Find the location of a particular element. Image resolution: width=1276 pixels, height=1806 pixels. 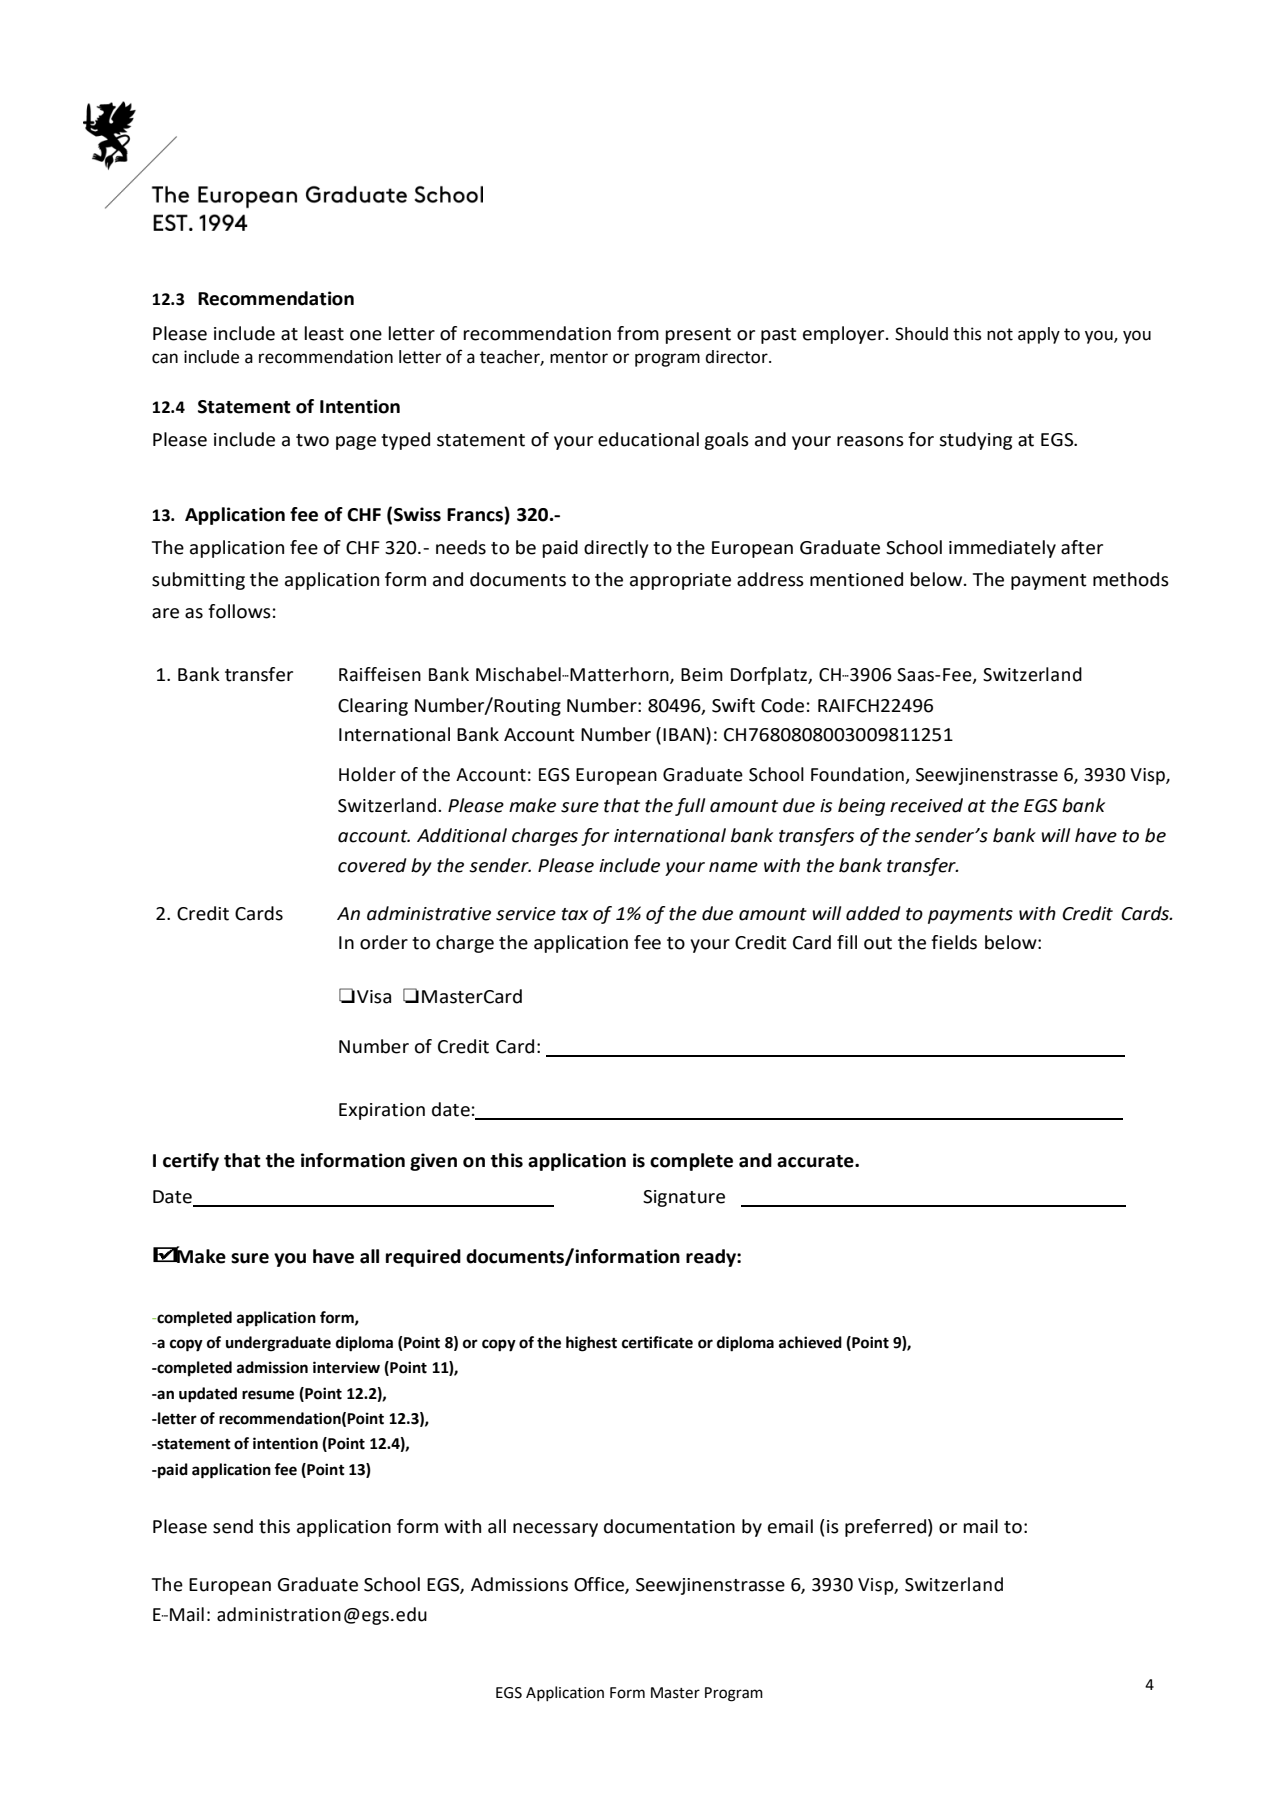

from is located at coordinates (638, 333).
